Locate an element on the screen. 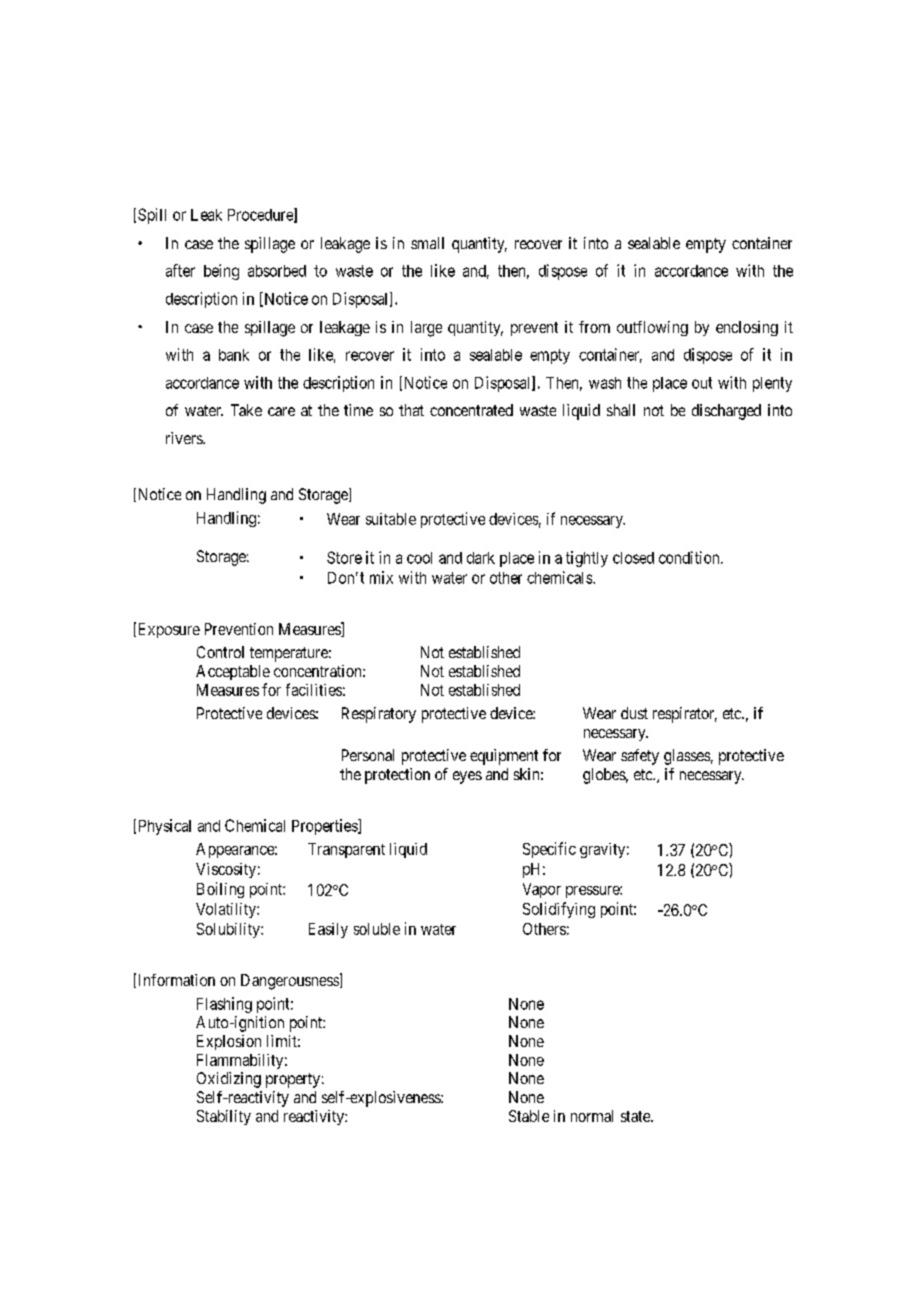  Solidifying is located at coordinates (559, 910).
